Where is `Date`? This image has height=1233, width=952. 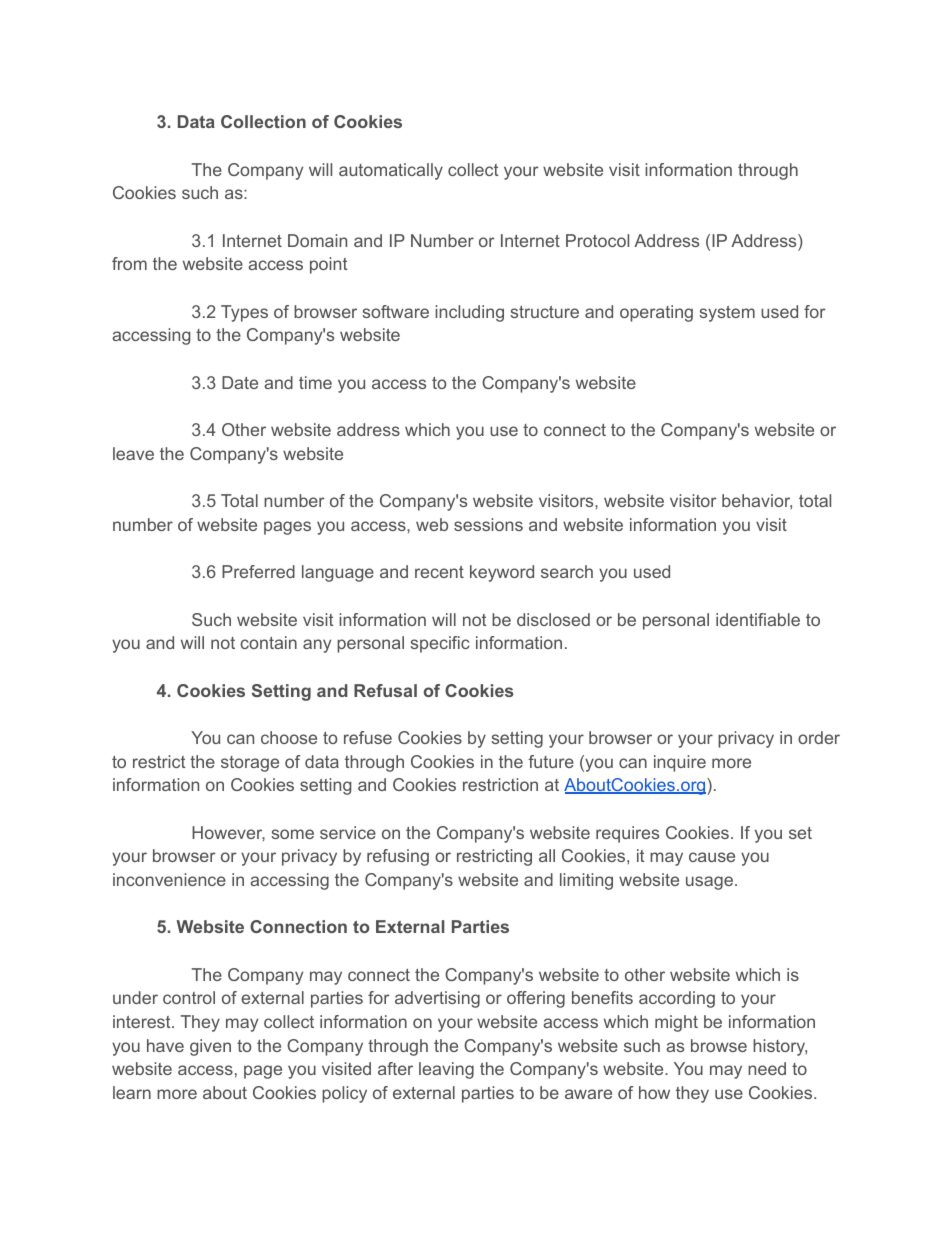 Date is located at coordinates (240, 382).
